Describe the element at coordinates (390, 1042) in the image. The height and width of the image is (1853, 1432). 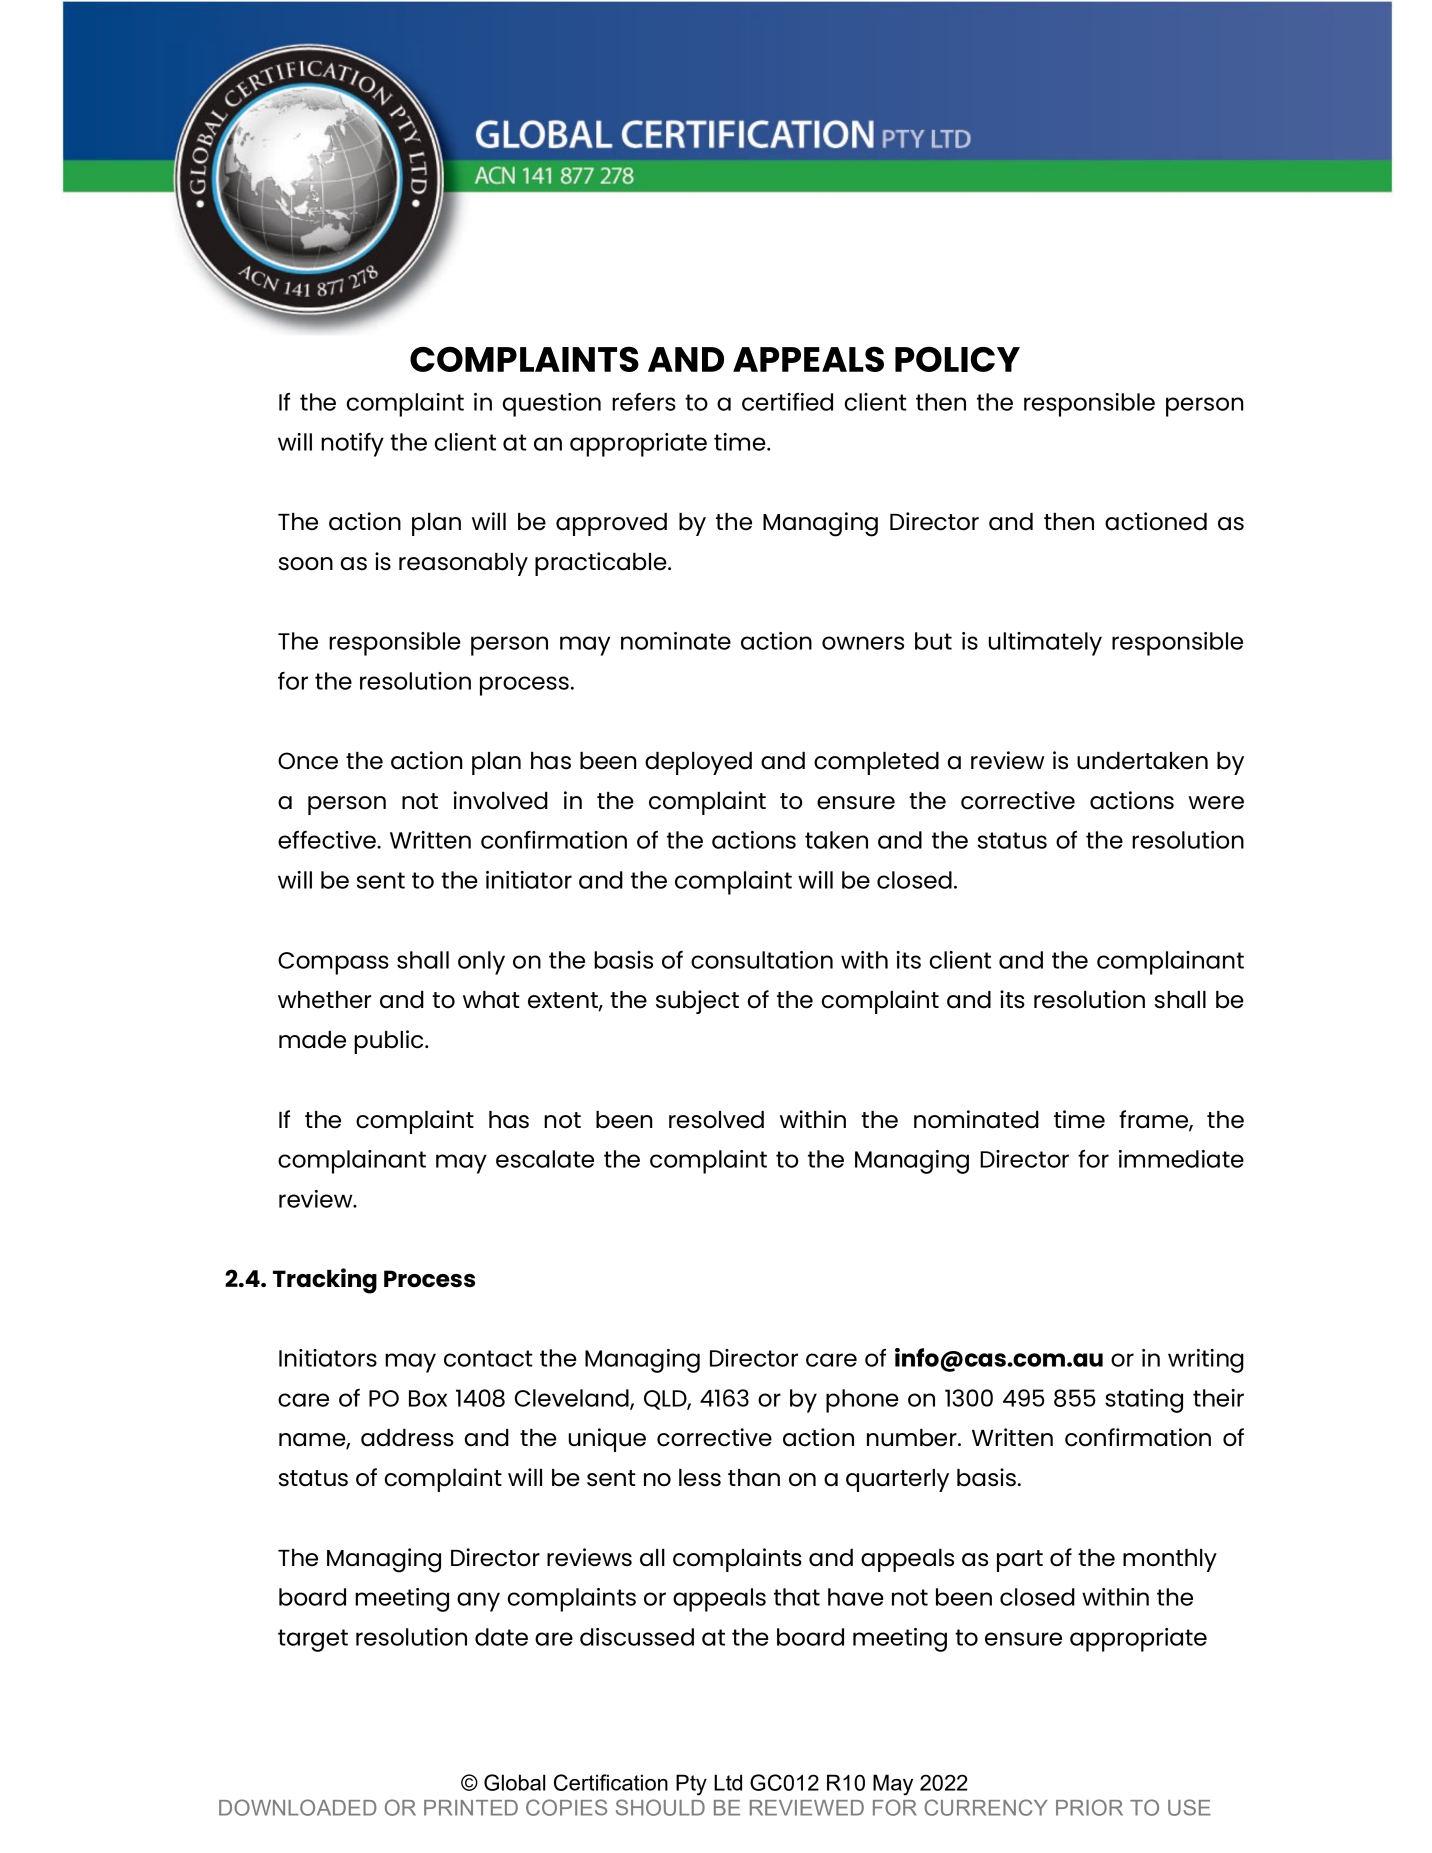
I see `public` at that location.
